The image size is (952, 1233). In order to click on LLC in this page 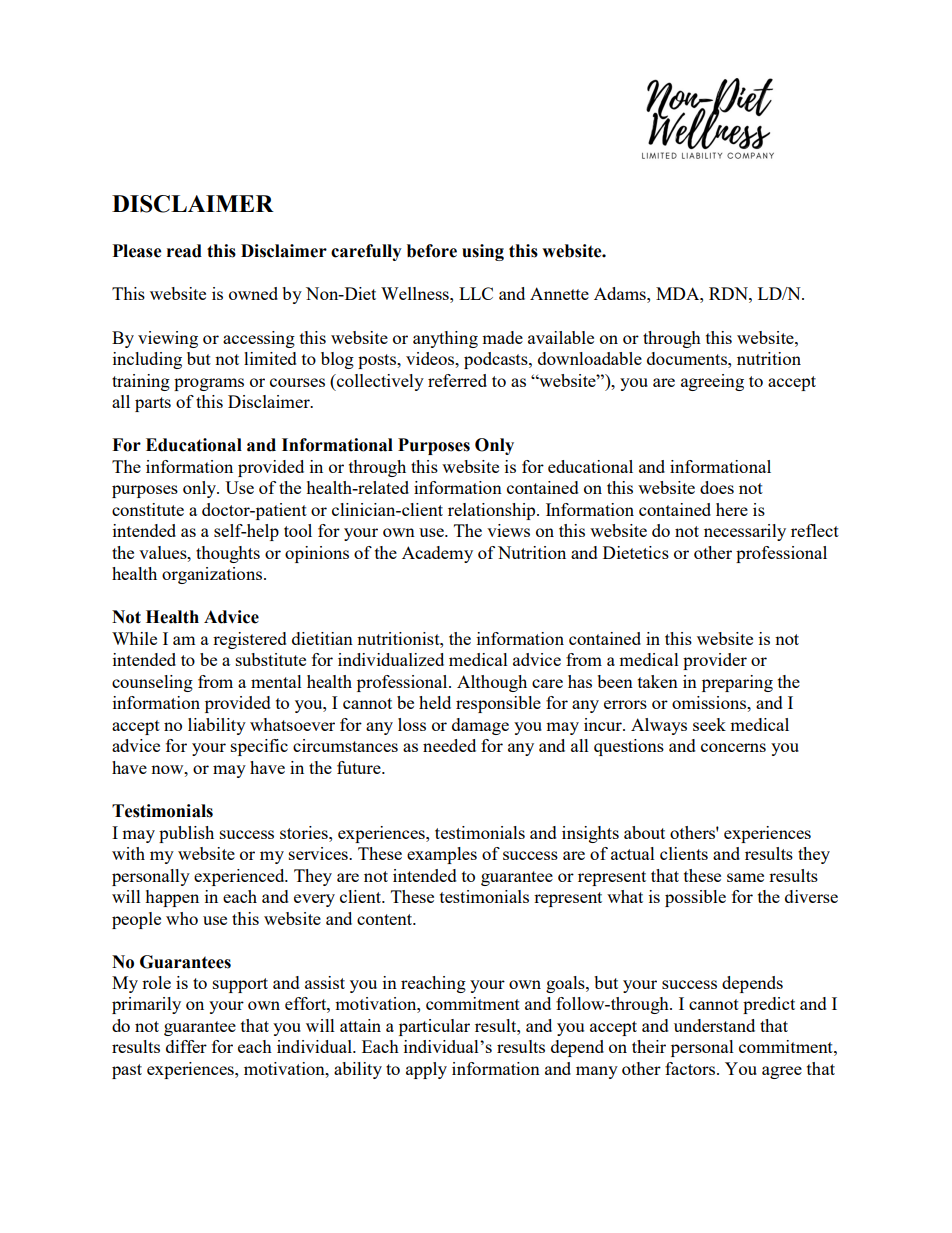, I will do `click(476, 293)`.
